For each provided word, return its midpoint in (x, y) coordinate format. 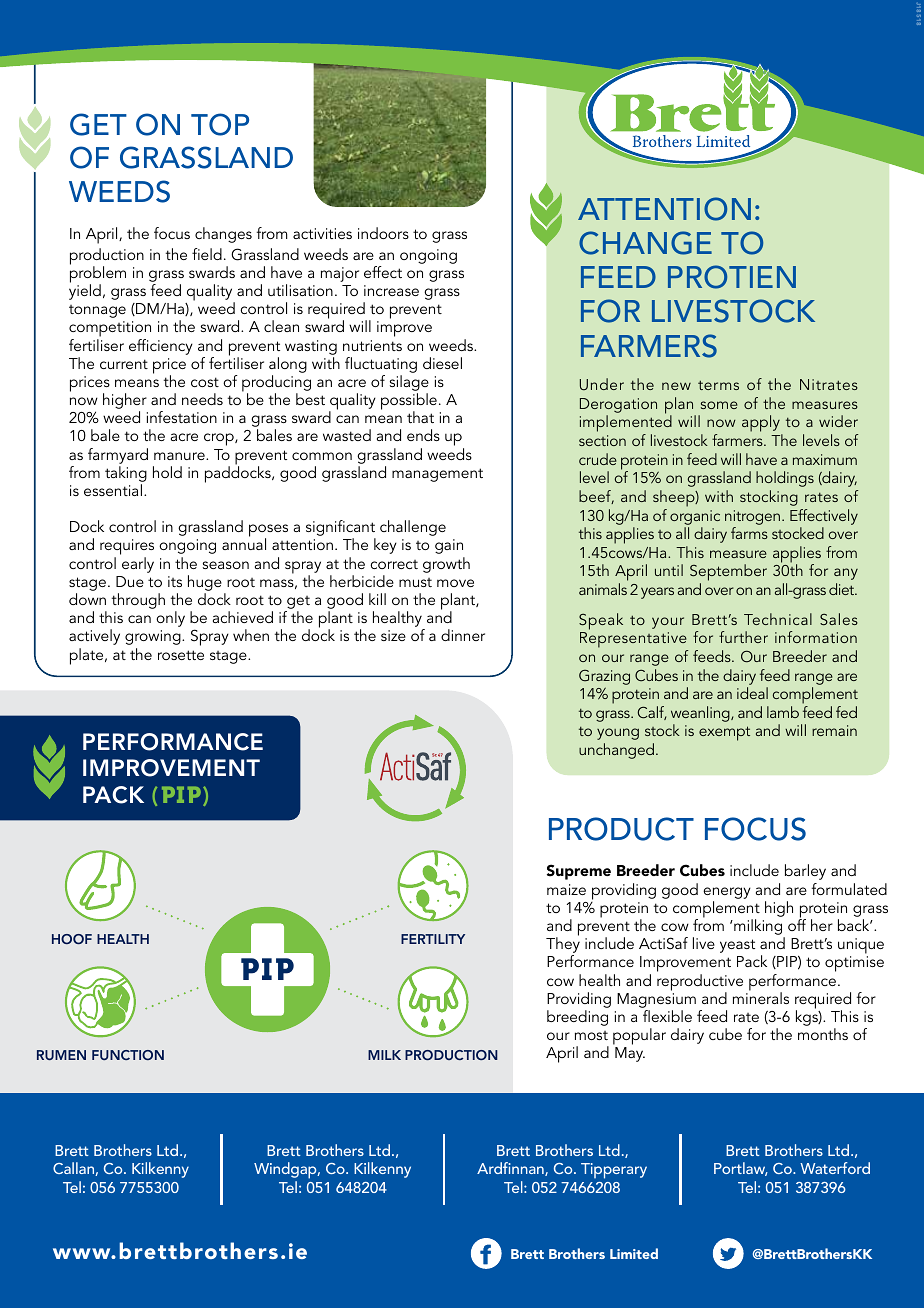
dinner (463, 635)
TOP (220, 124)
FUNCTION (128, 1055)
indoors (383, 233)
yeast (737, 946)
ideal (752, 693)
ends (423, 435)
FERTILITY (433, 939)
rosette (181, 655)
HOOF (72, 939)
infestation (182, 417)
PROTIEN (732, 277)
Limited (634, 1253)
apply (762, 425)
